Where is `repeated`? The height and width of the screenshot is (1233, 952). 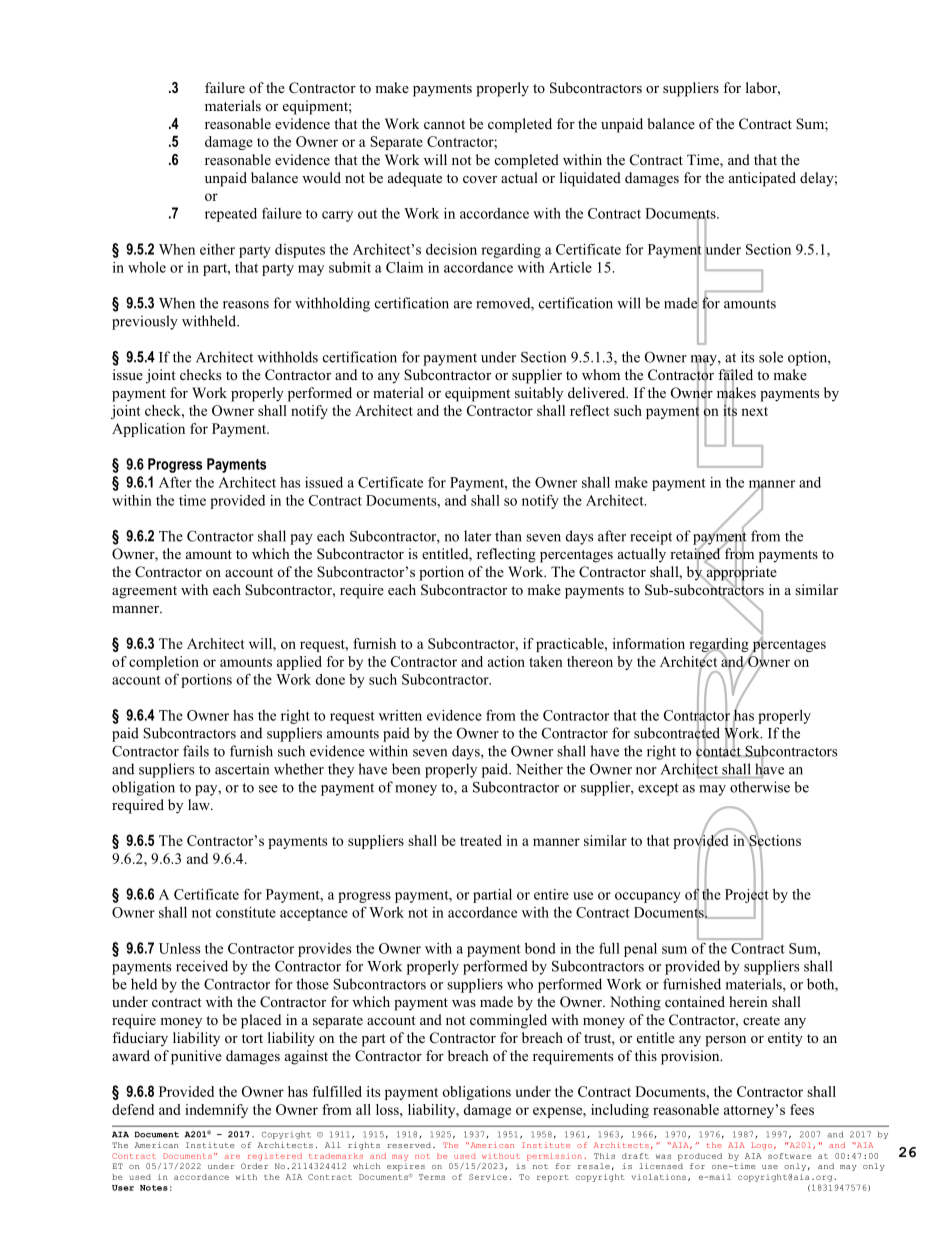
repeated is located at coordinates (231, 215).
